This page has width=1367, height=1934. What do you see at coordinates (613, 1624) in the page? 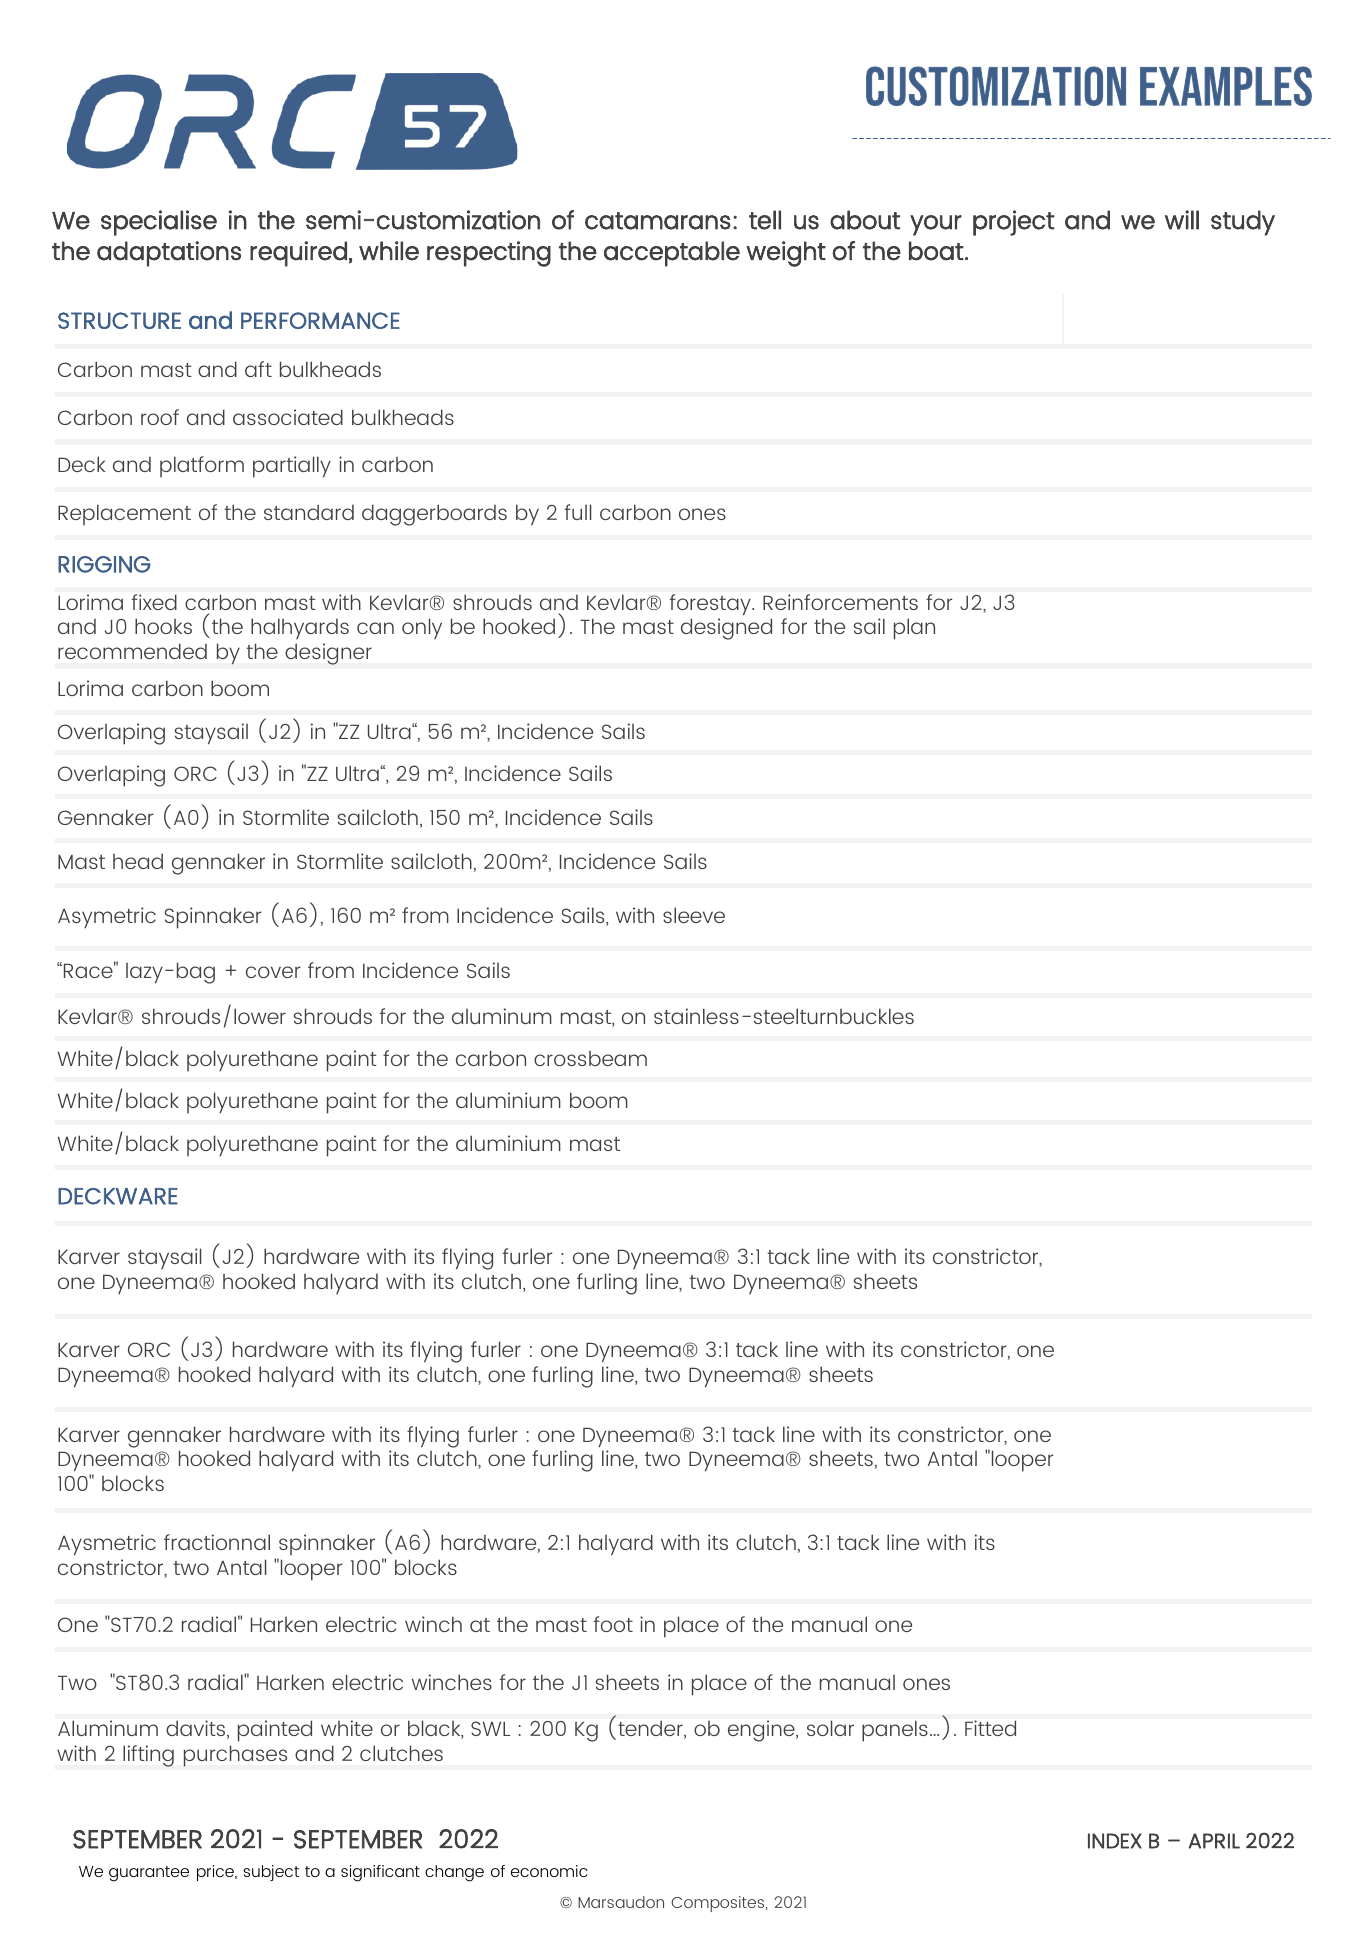
I see `foot` at bounding box center [613, 1624].
